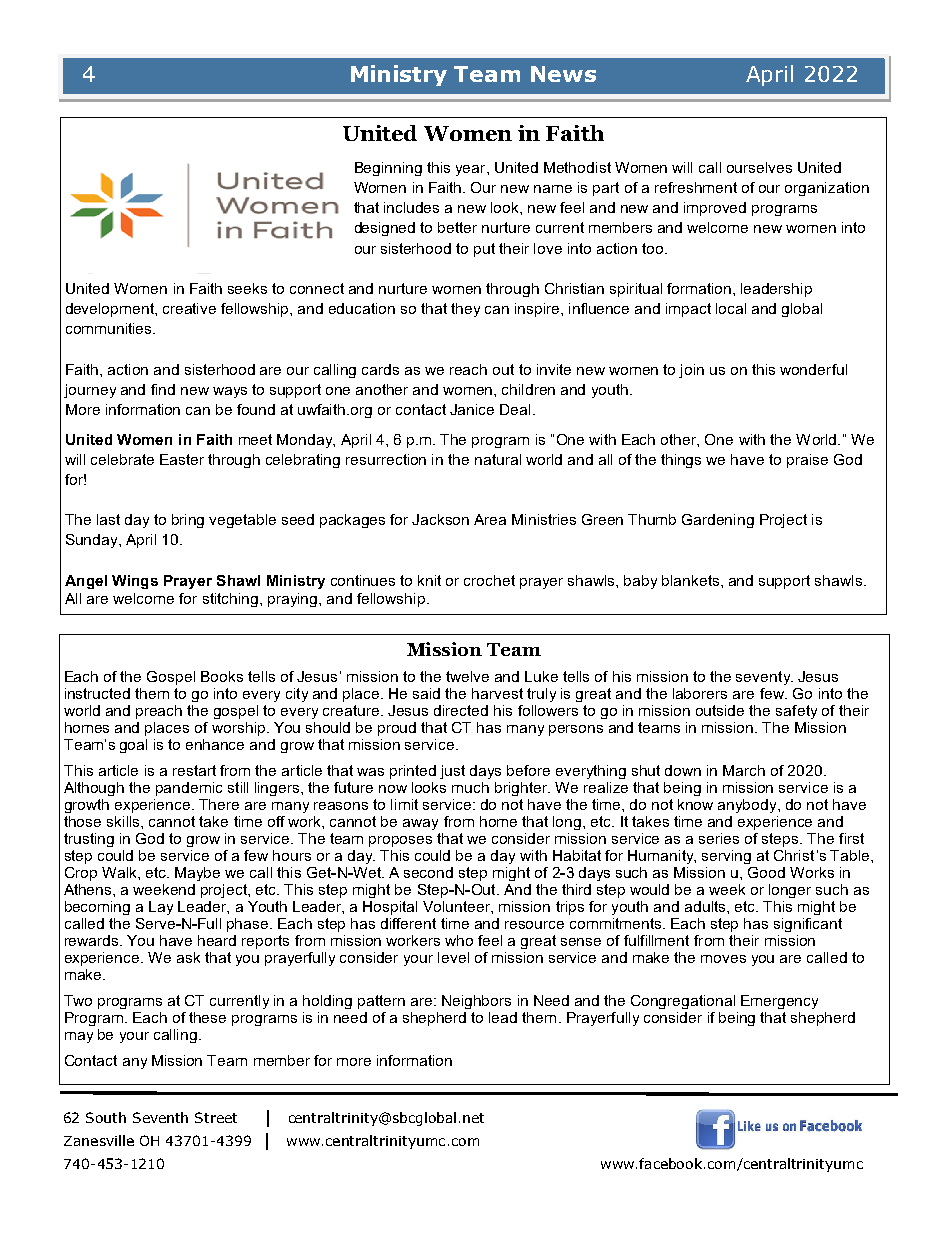  Describe the element at coordinates (452, 772) in the document. I see `just` at that location.
